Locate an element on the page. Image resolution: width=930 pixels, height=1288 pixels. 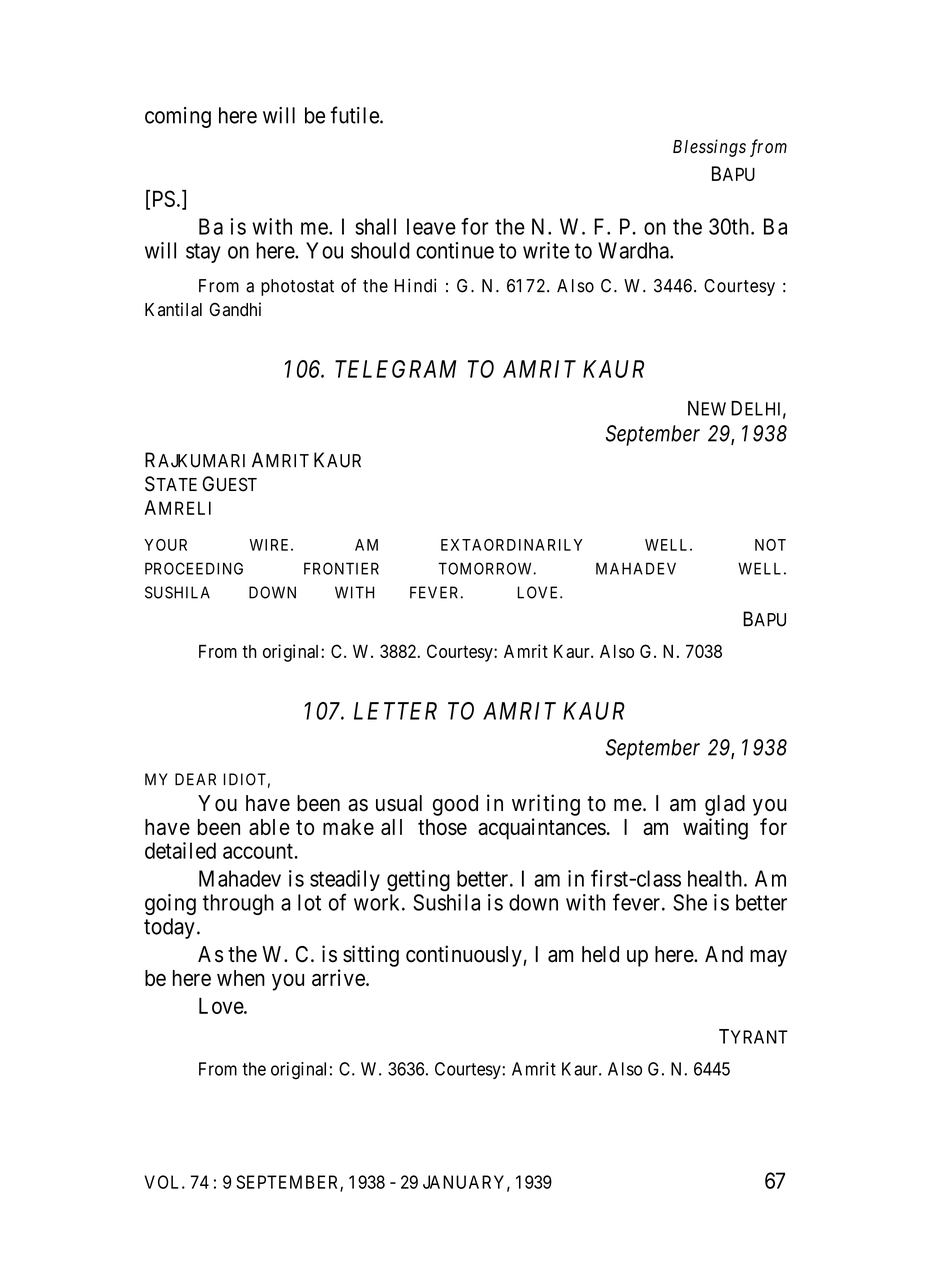
coming is located at coordinates (178, 117).
